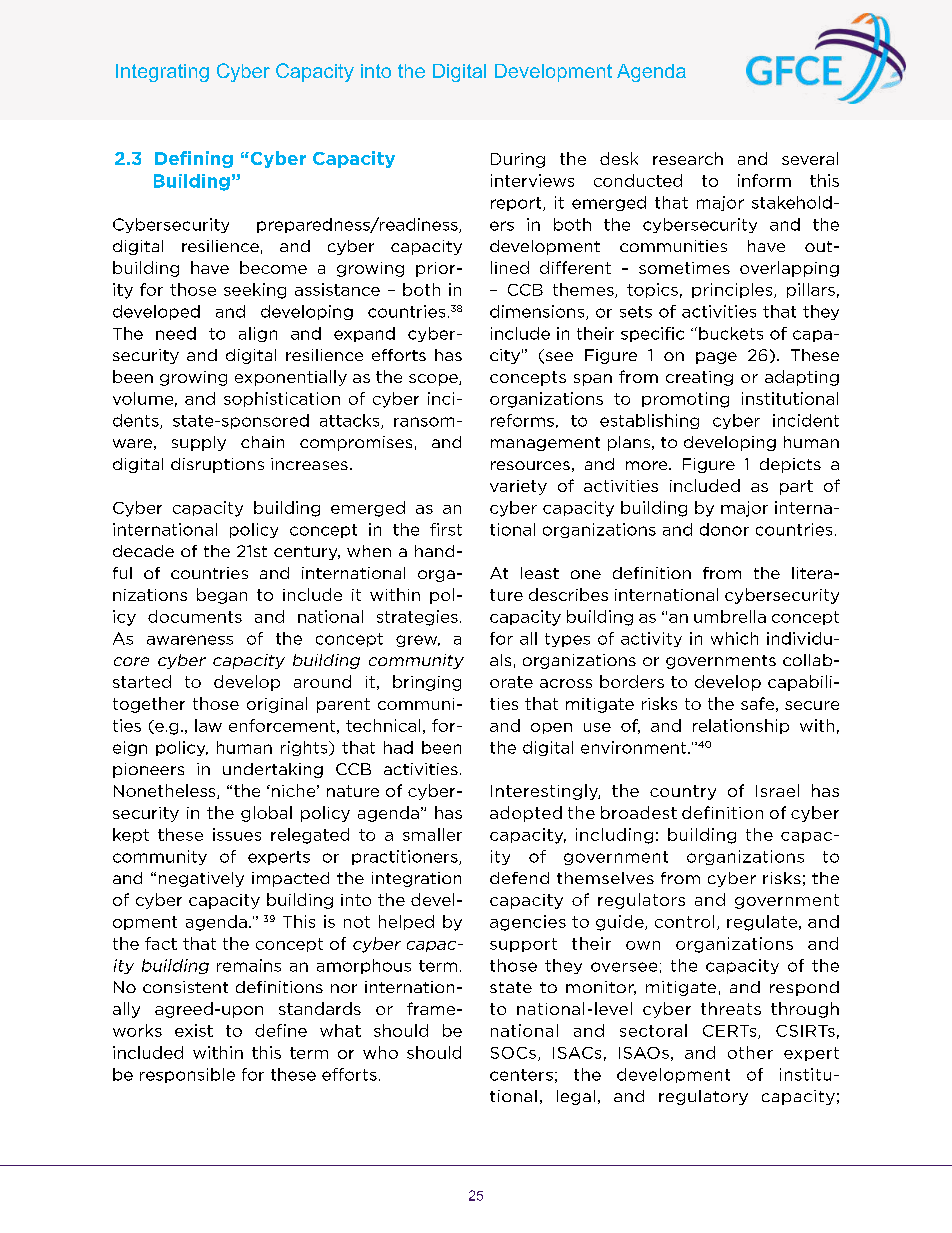  What do you see at coordinates (522, 420) in the screenshot?
I see `reforms` at bounding box center [522, 420].
